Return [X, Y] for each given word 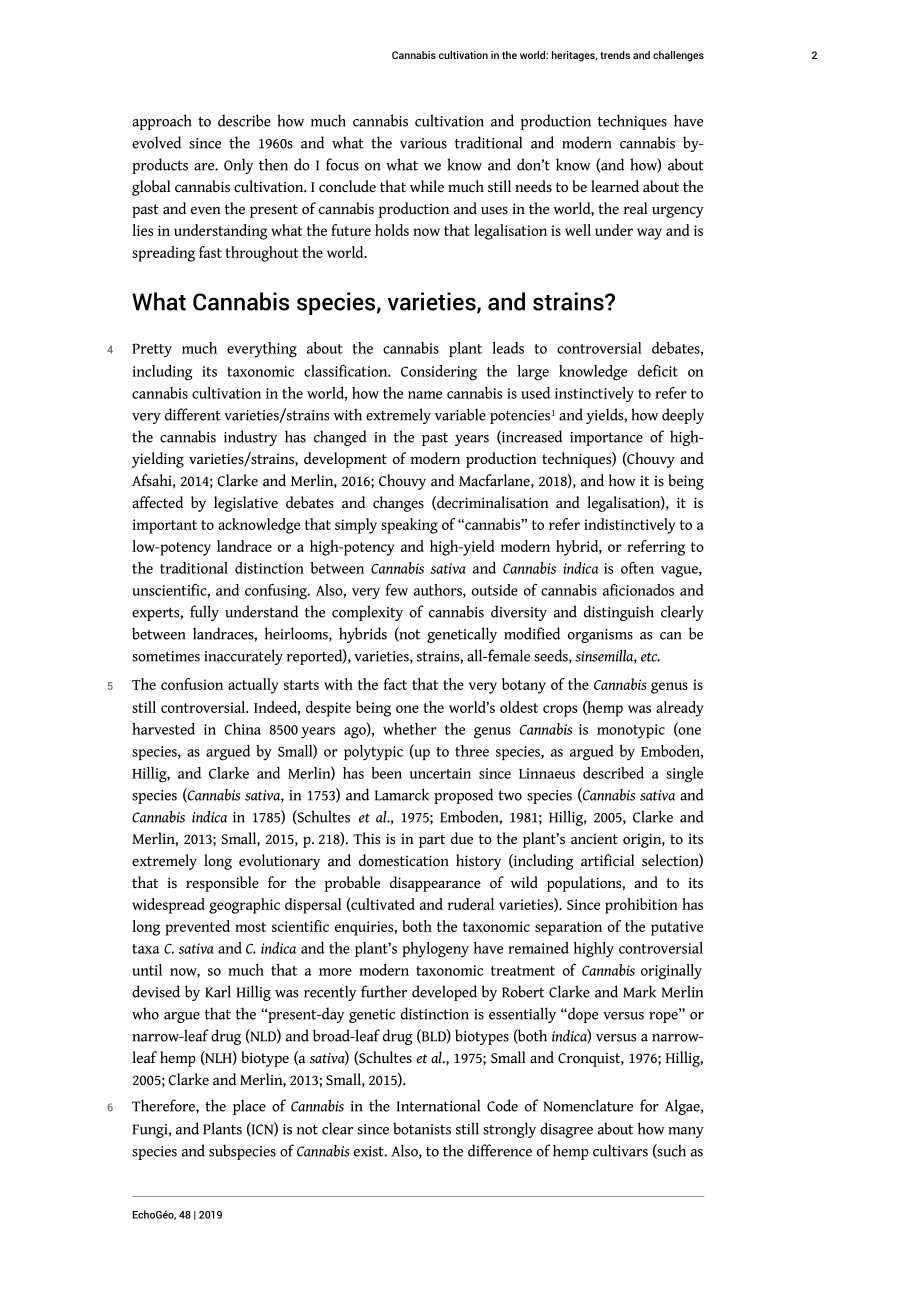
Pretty [152, 350]
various [423, 143]
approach [162, 122]
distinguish [619, 613]
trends [615, 55]
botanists [422, 1128]
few [397, 590]
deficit [658, 370]
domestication [404, 860]
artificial [608, 860]
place [249, 1107]
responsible [222, 884]
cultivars [620, 1150]
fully [204, 613]
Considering [439, 373]
